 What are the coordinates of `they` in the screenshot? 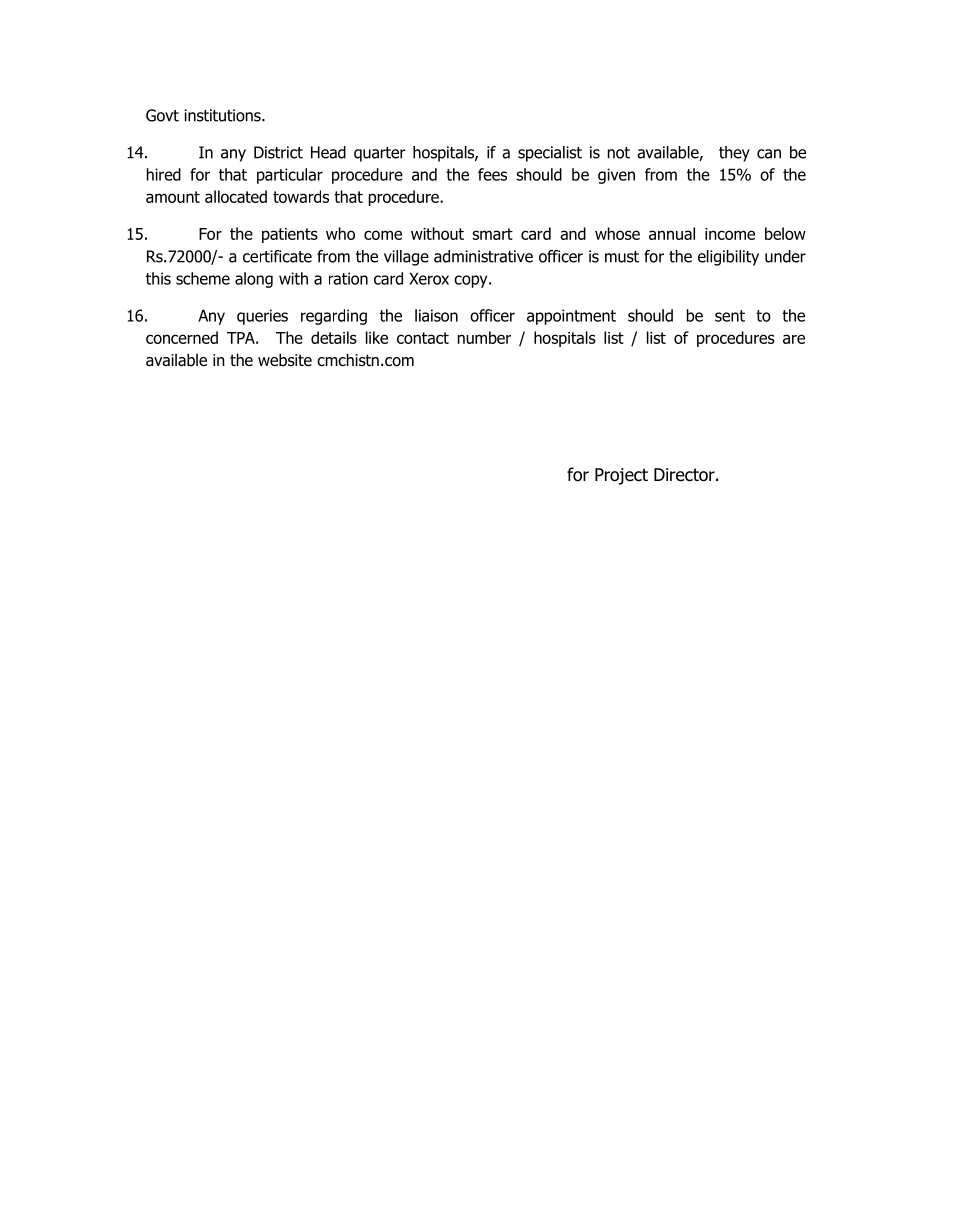 It's located at (734, 154).
